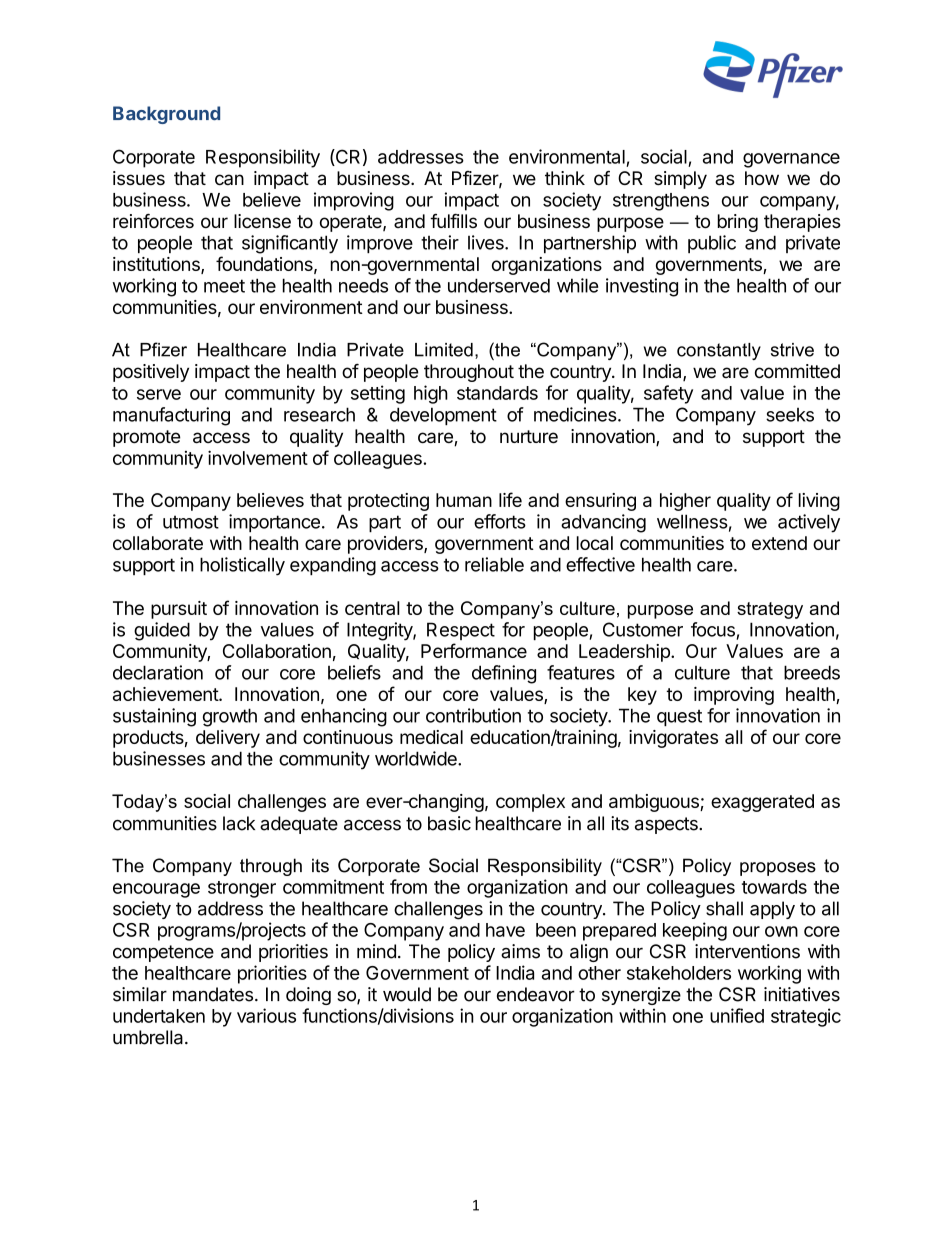 The height and width of the screenshot is (1233, 952). I want to click on constantly, so click(719, 351).
